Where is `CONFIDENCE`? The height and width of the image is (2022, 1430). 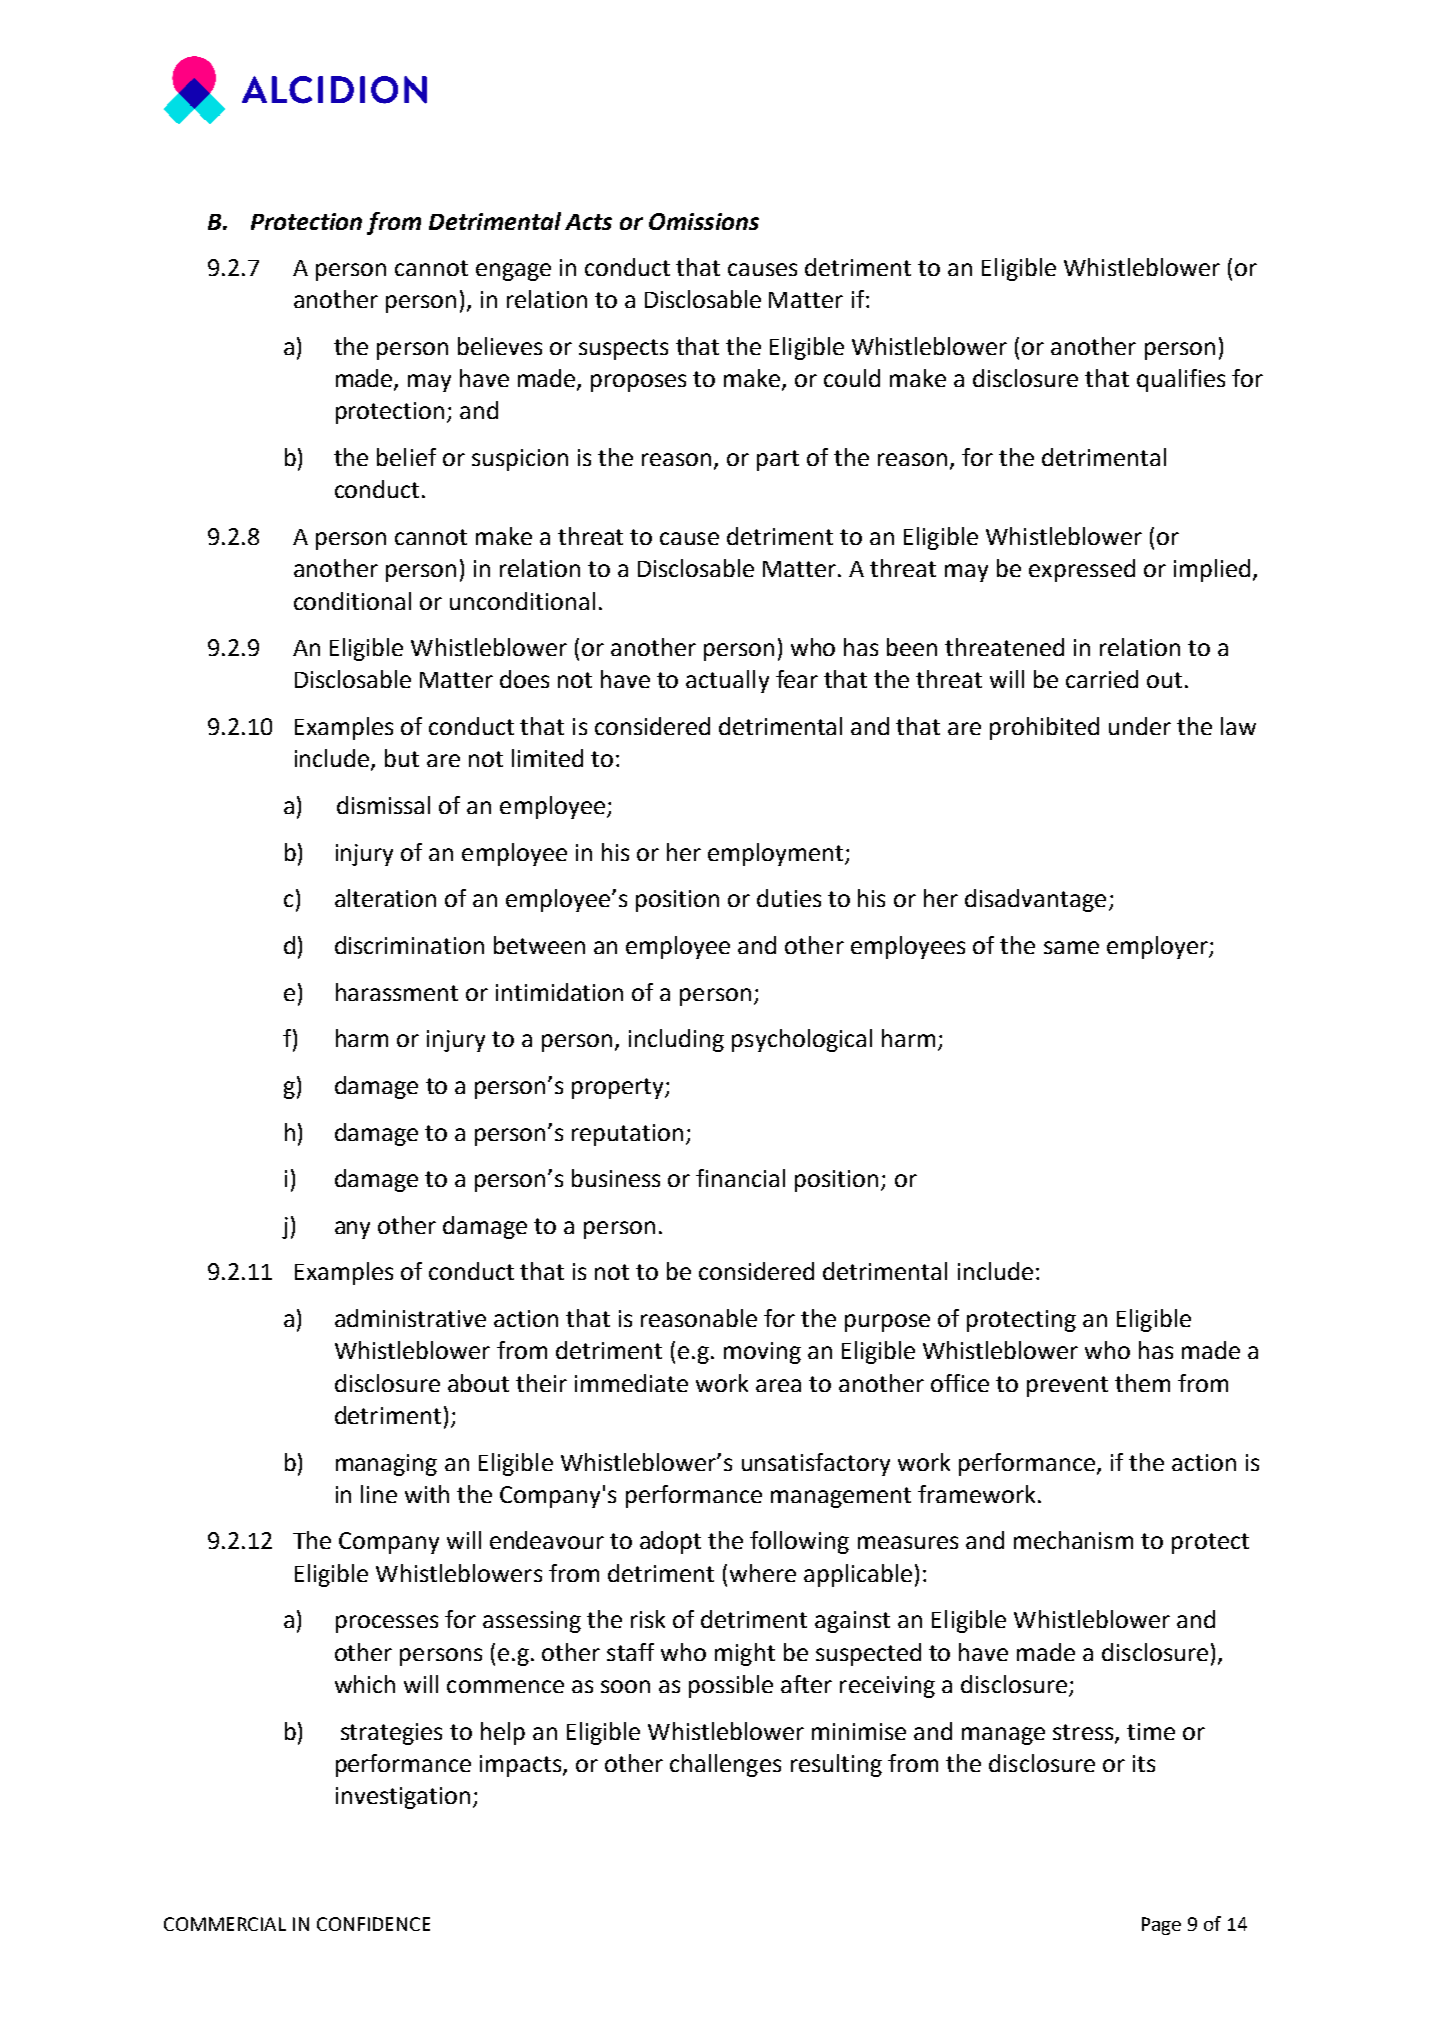
CONFIDENCE is located at coordinates (373, 1924).
